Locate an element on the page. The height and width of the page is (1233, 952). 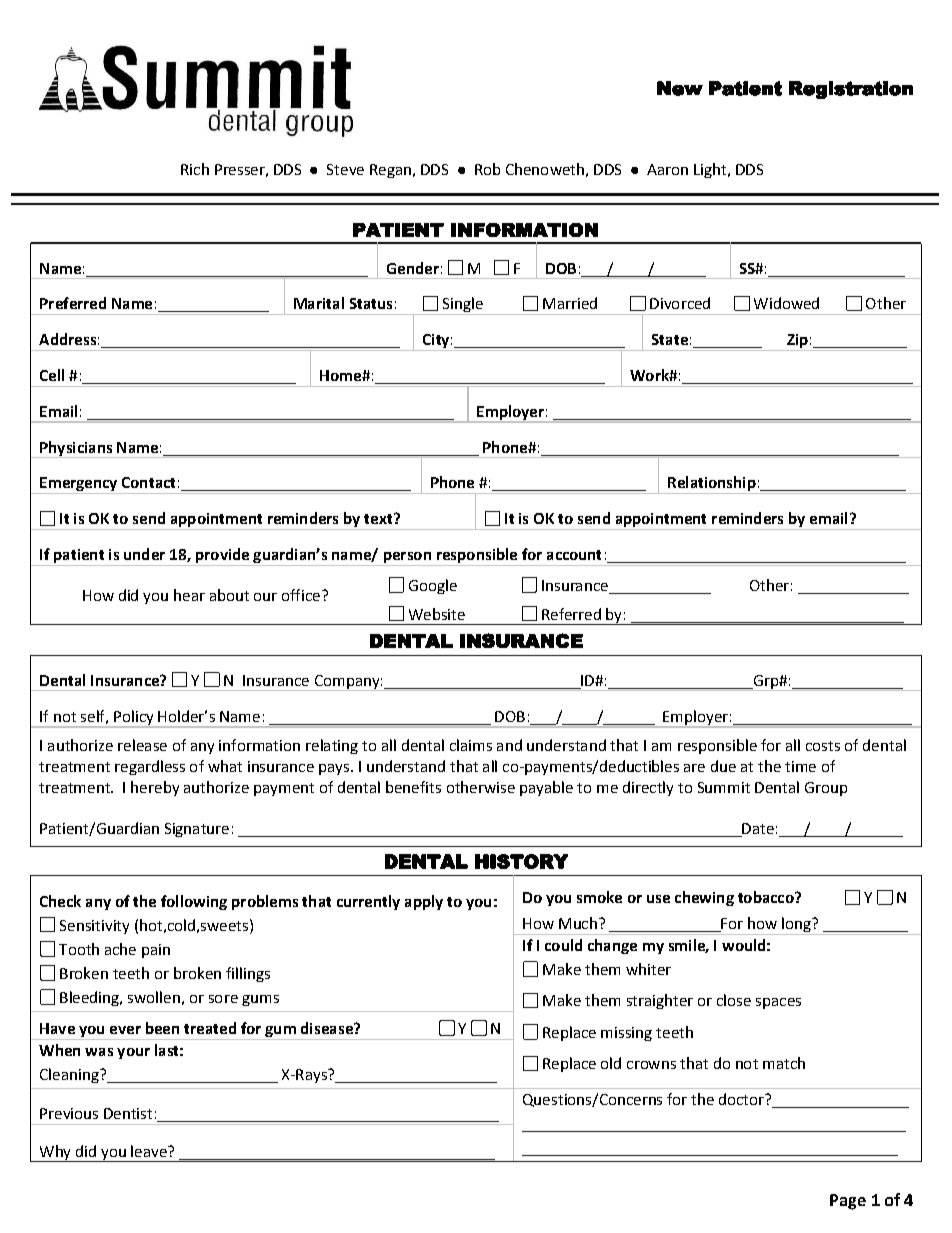
leave is located at coordinates (150, 1151).
